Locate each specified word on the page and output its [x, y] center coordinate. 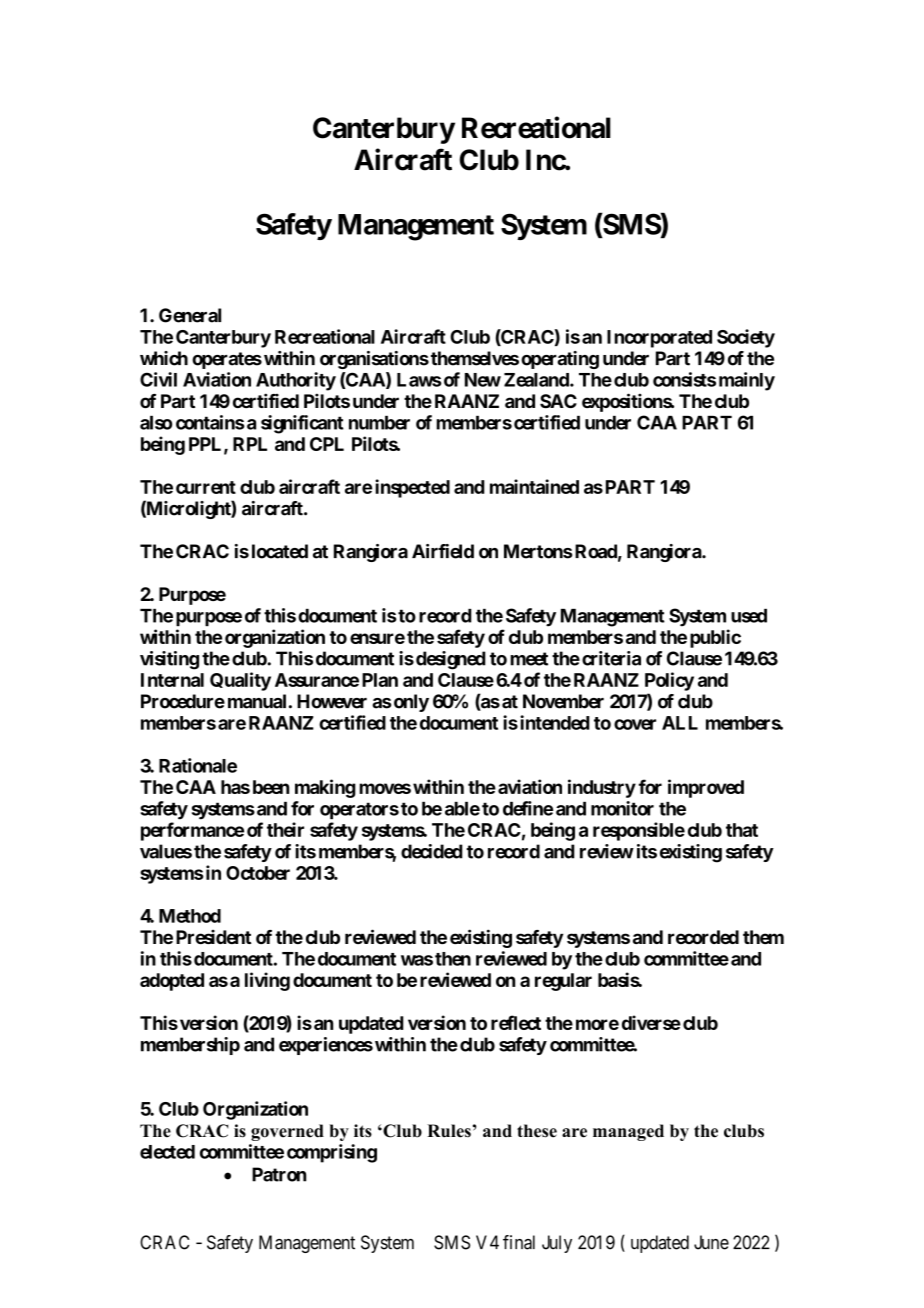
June [711, 1242]
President [213, 937]
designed [451, 660]
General [190, 315]
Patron [279, 1174]
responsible [639, 831]
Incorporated [659, 339]
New [483, 380]
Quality [240, 681]
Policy [669, 681]
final [519, 1242]
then [453, 959]
